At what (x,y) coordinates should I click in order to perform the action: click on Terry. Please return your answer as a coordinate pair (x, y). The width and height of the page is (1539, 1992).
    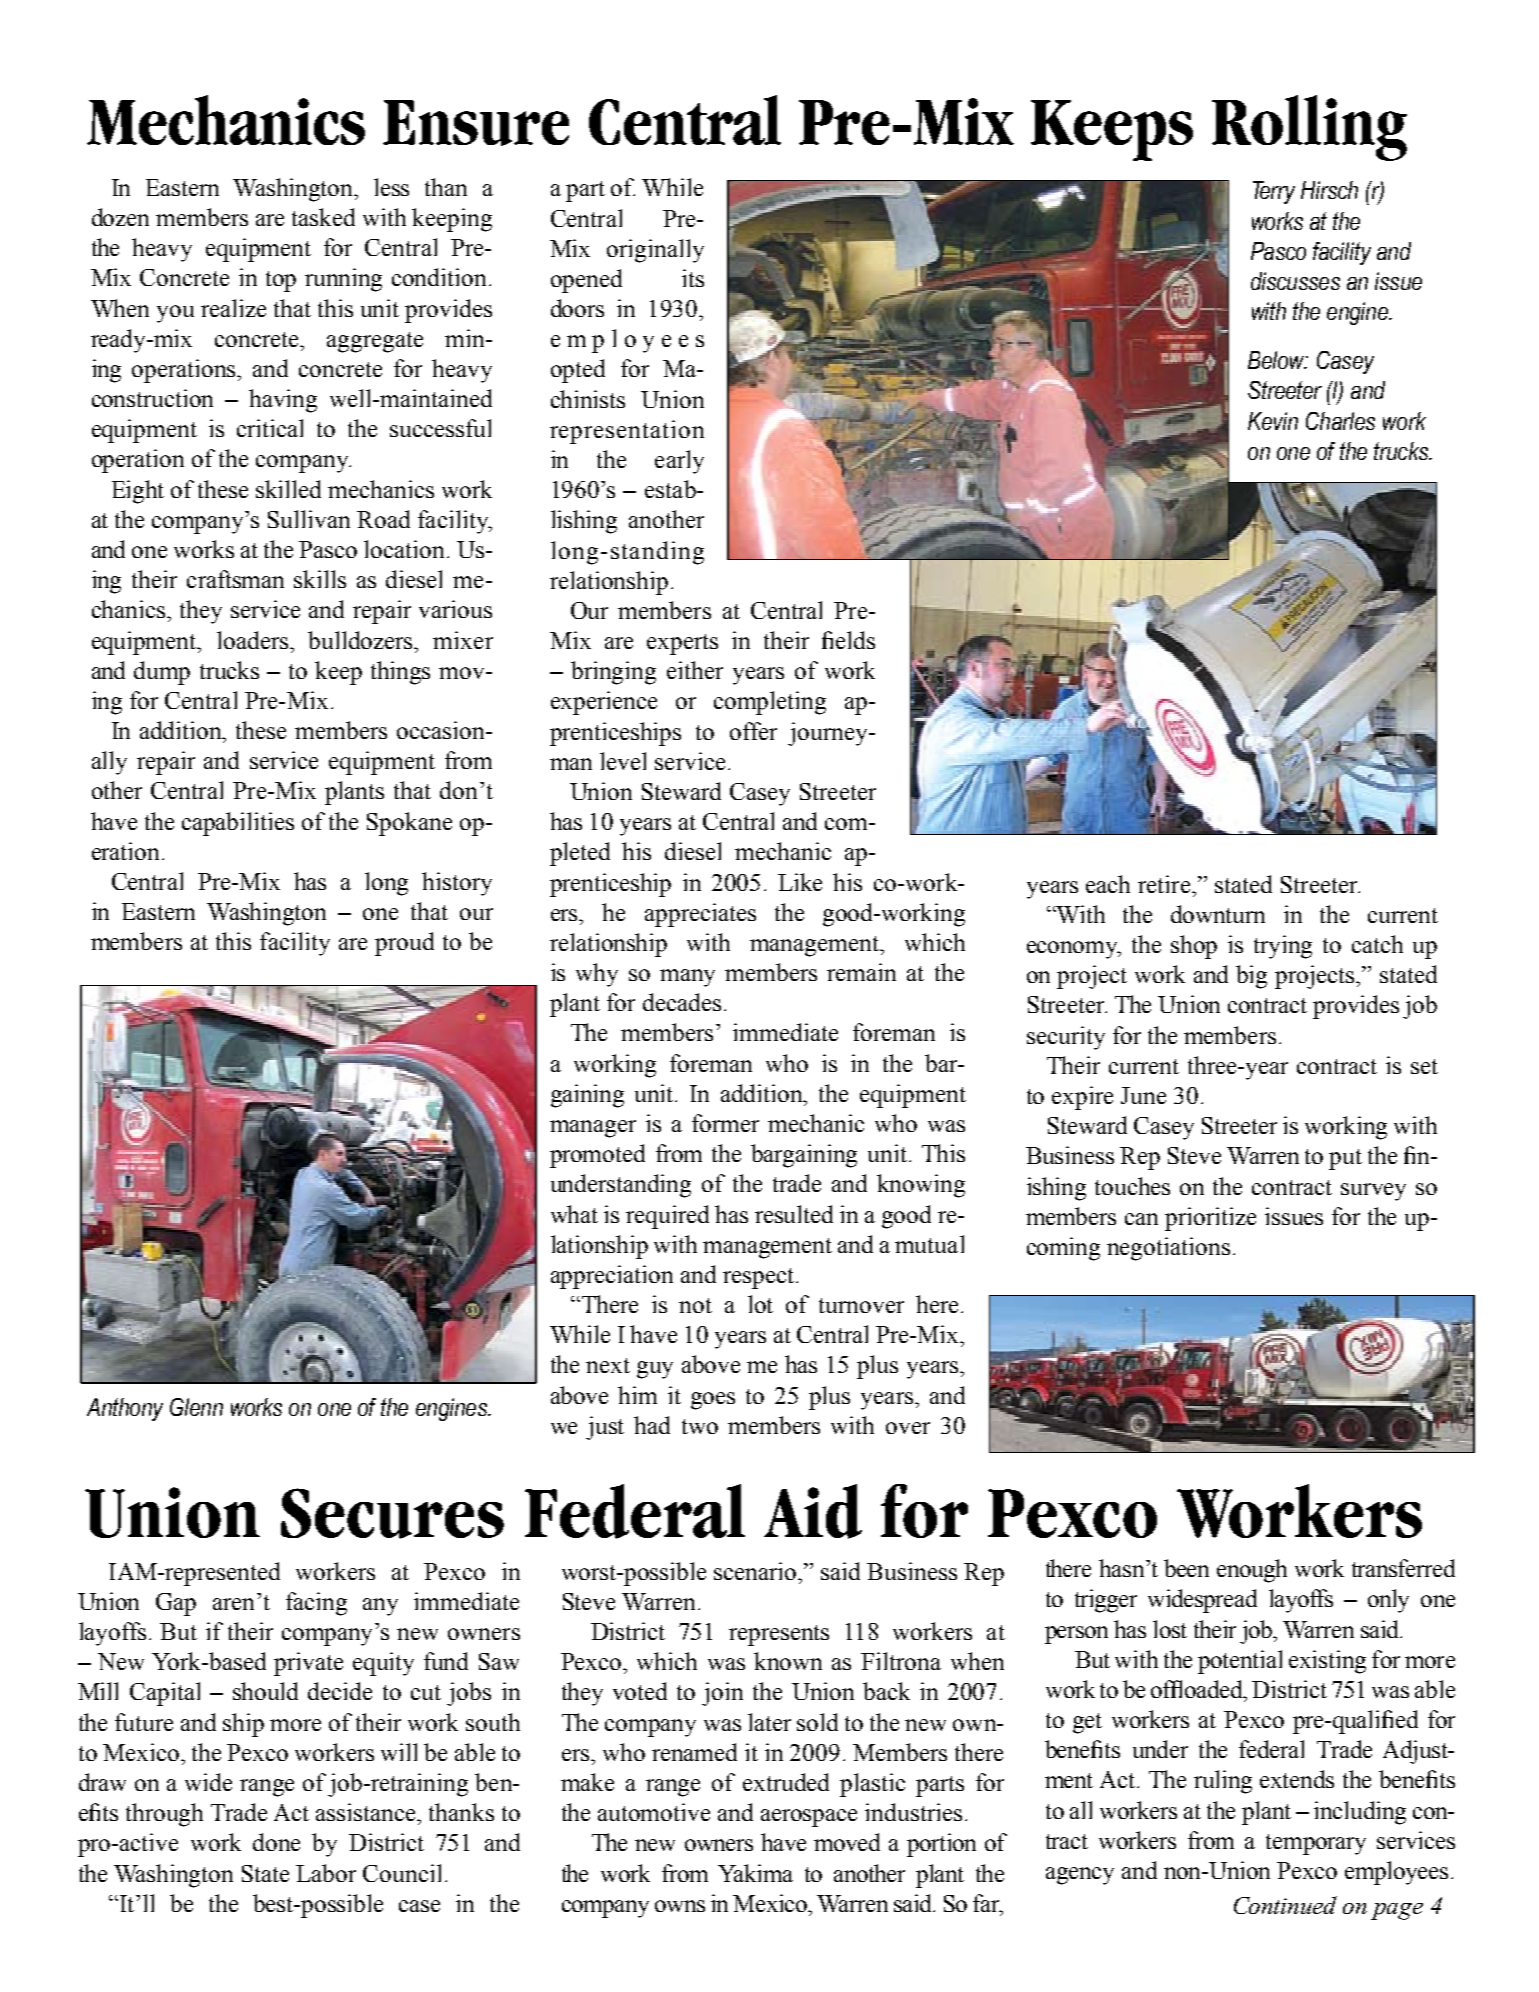
    Looking at the image, I should click on (1274, 192).
